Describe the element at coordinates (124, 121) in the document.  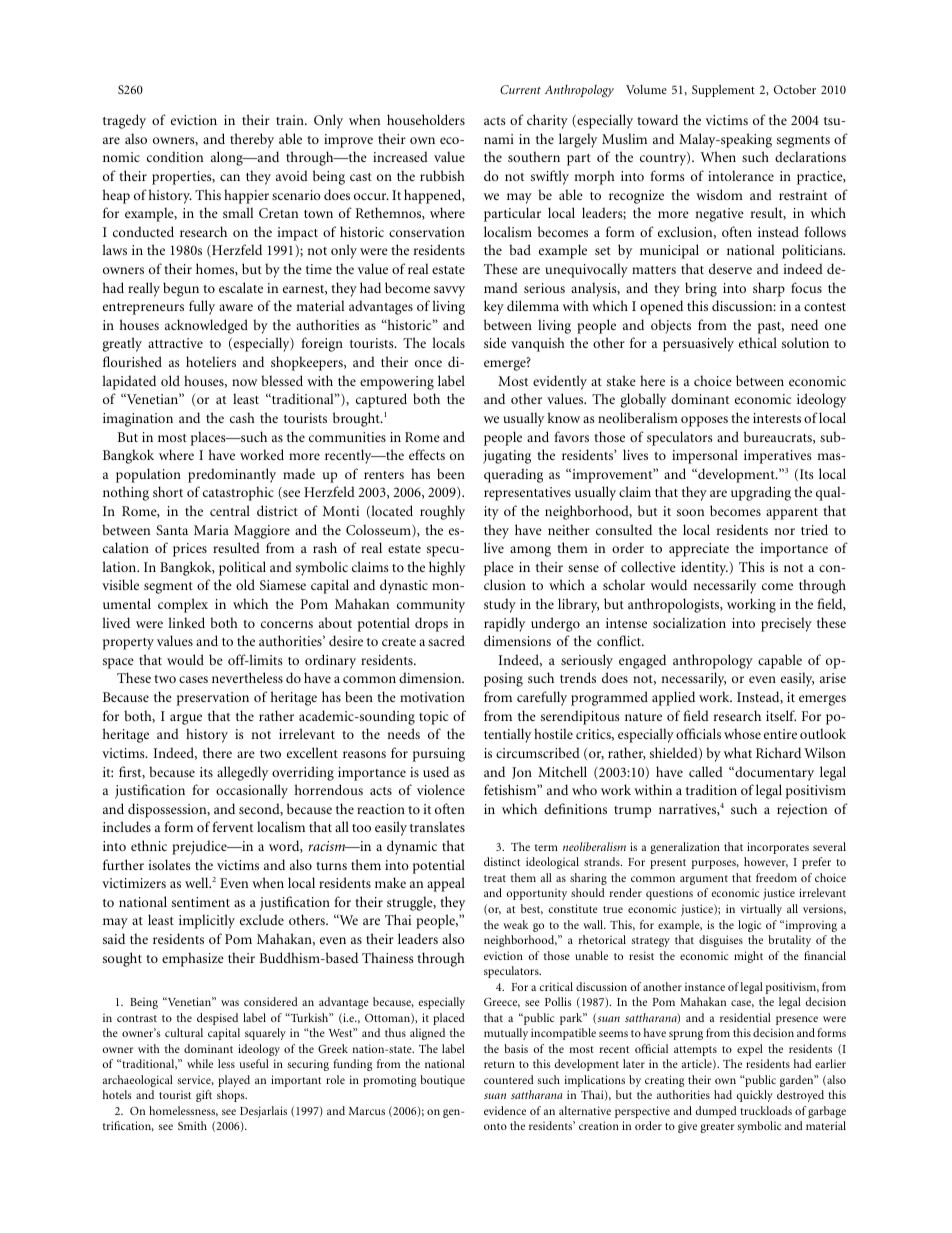
I see `tragedy` at that location.
